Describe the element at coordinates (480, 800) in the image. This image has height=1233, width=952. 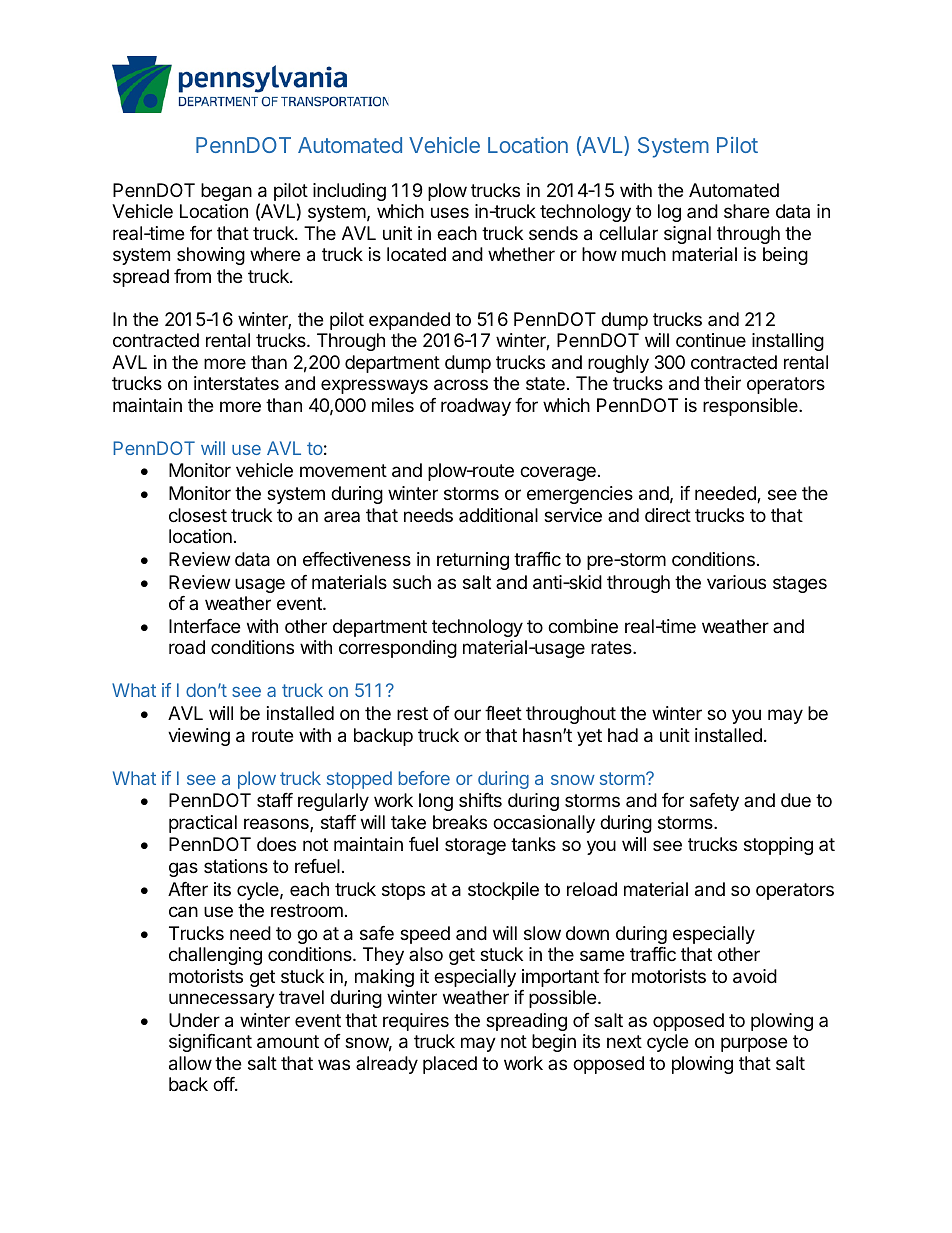
I see `shifts` at that location.
